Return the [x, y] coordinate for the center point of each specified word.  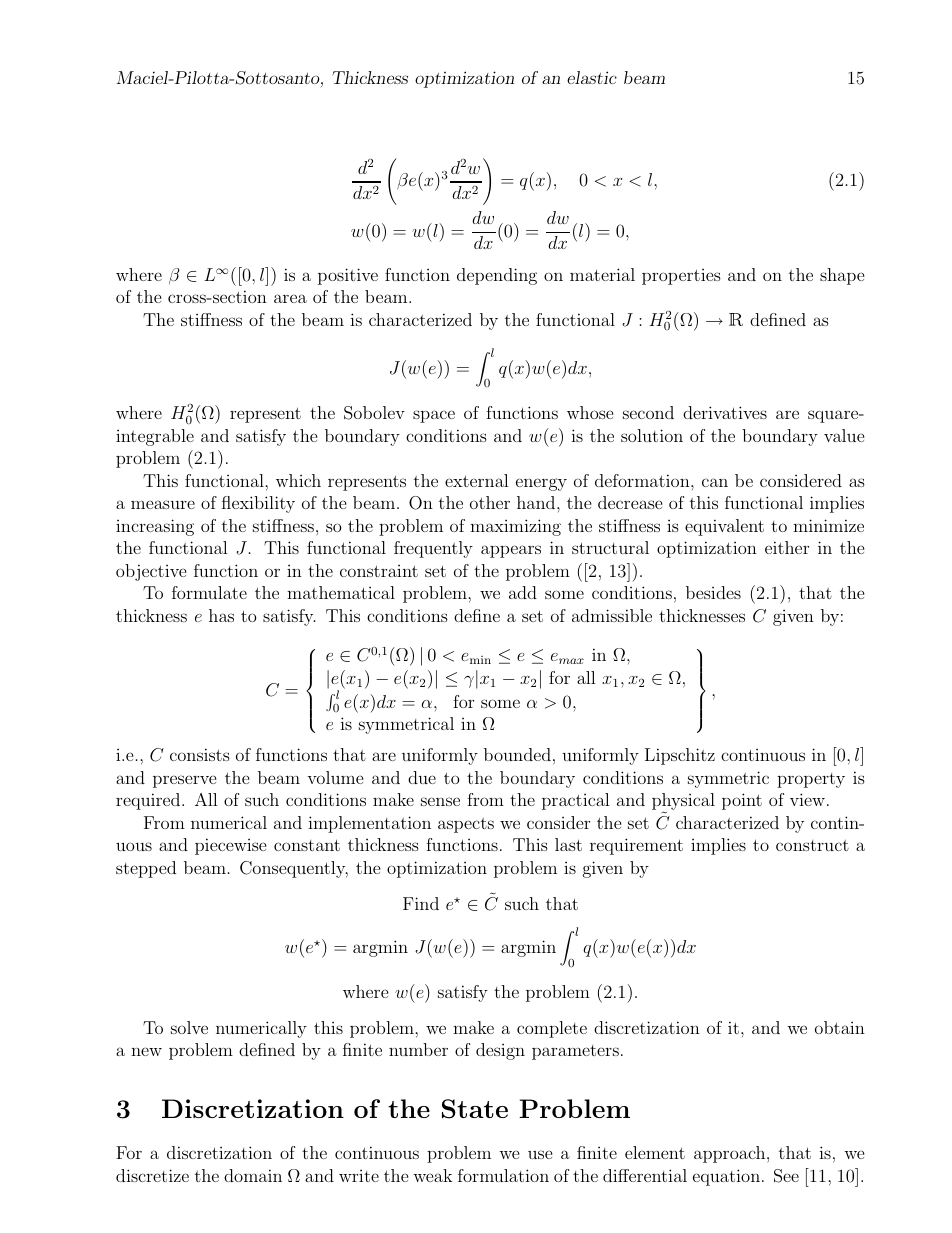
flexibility [258, 504]
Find [421, 903]
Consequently [294, 869]
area [290, 298]
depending [497, 276]
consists [200, 754]
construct [812, 845]
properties [681, 277]
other [490, 502]
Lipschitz [680, 756]
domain [253, 1175]
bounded [517, 754]
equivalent [724, 527]
